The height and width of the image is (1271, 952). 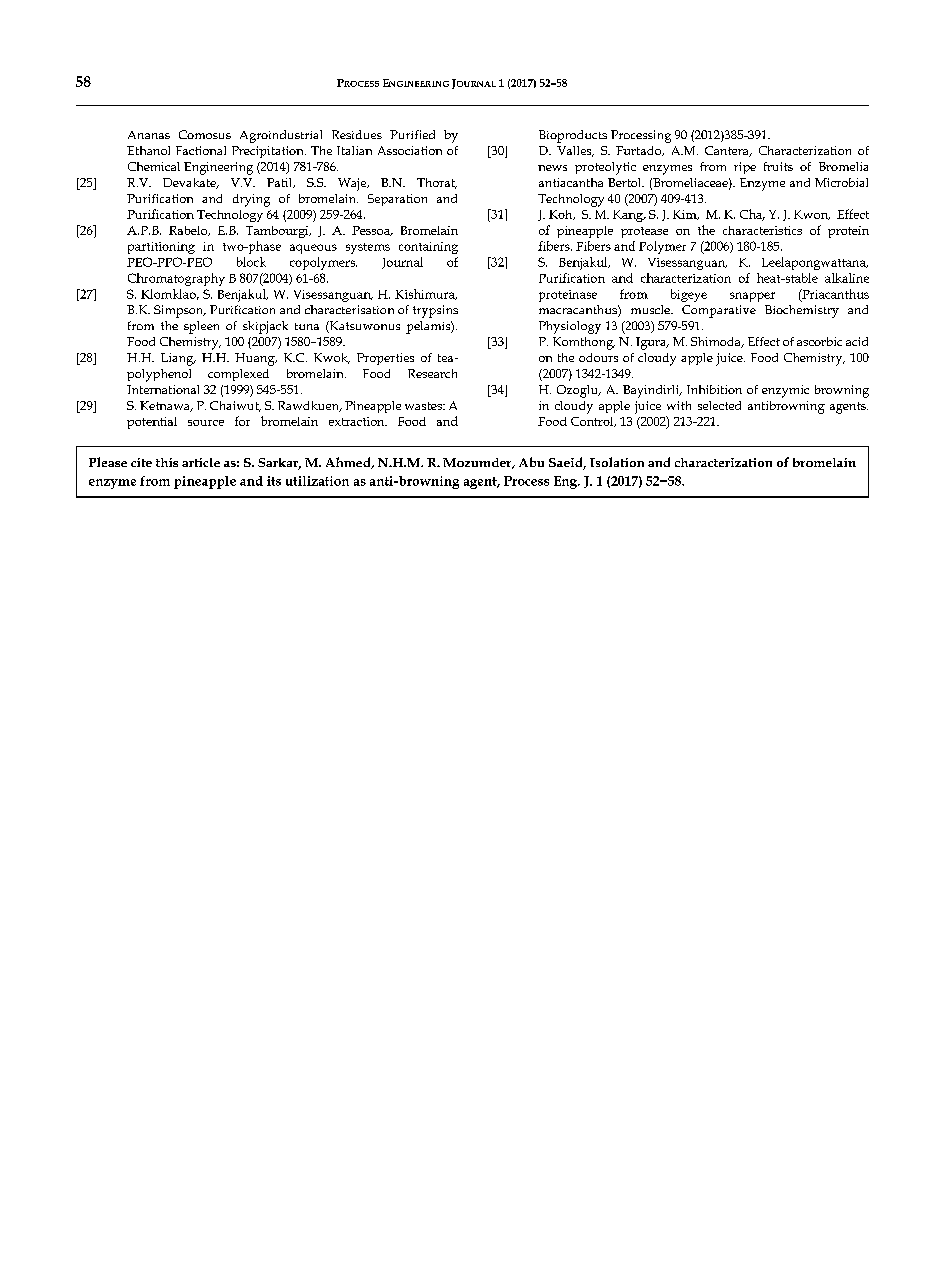 I want to click on Factional, so click(x=201, y=150).
